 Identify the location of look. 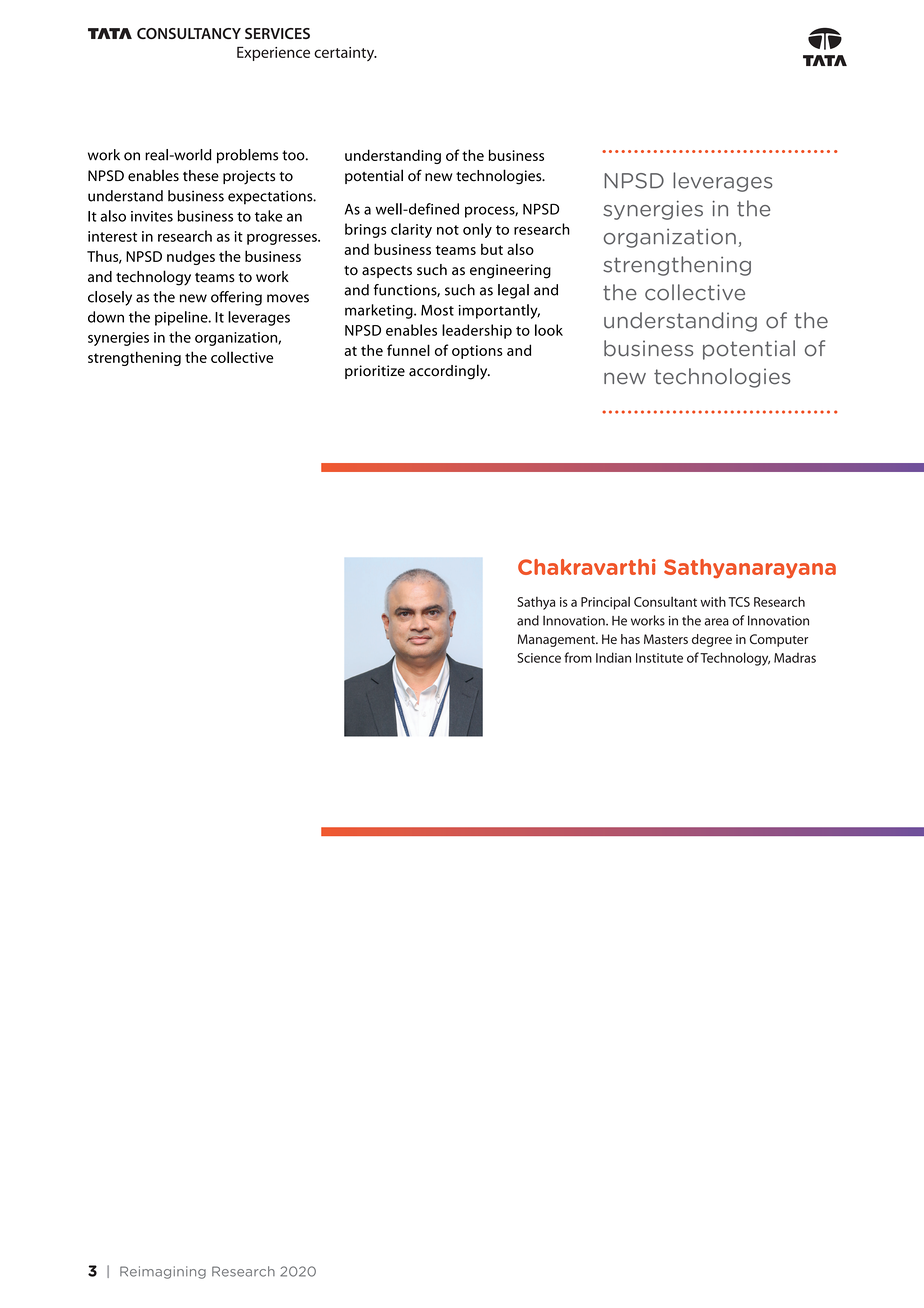
(549, 330).
